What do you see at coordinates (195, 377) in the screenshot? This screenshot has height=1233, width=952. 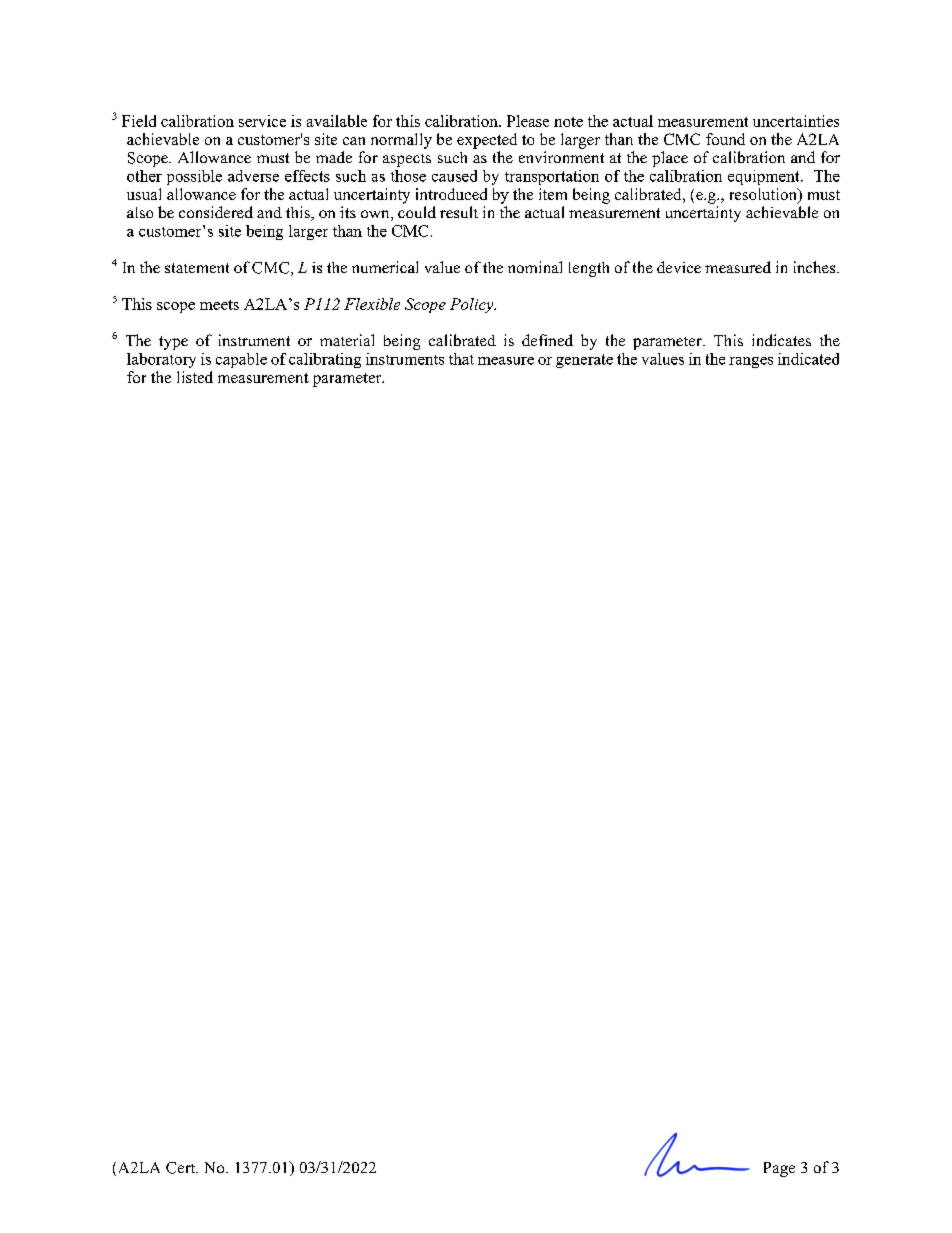 I see `listed` at bounding box center [195, 377].
